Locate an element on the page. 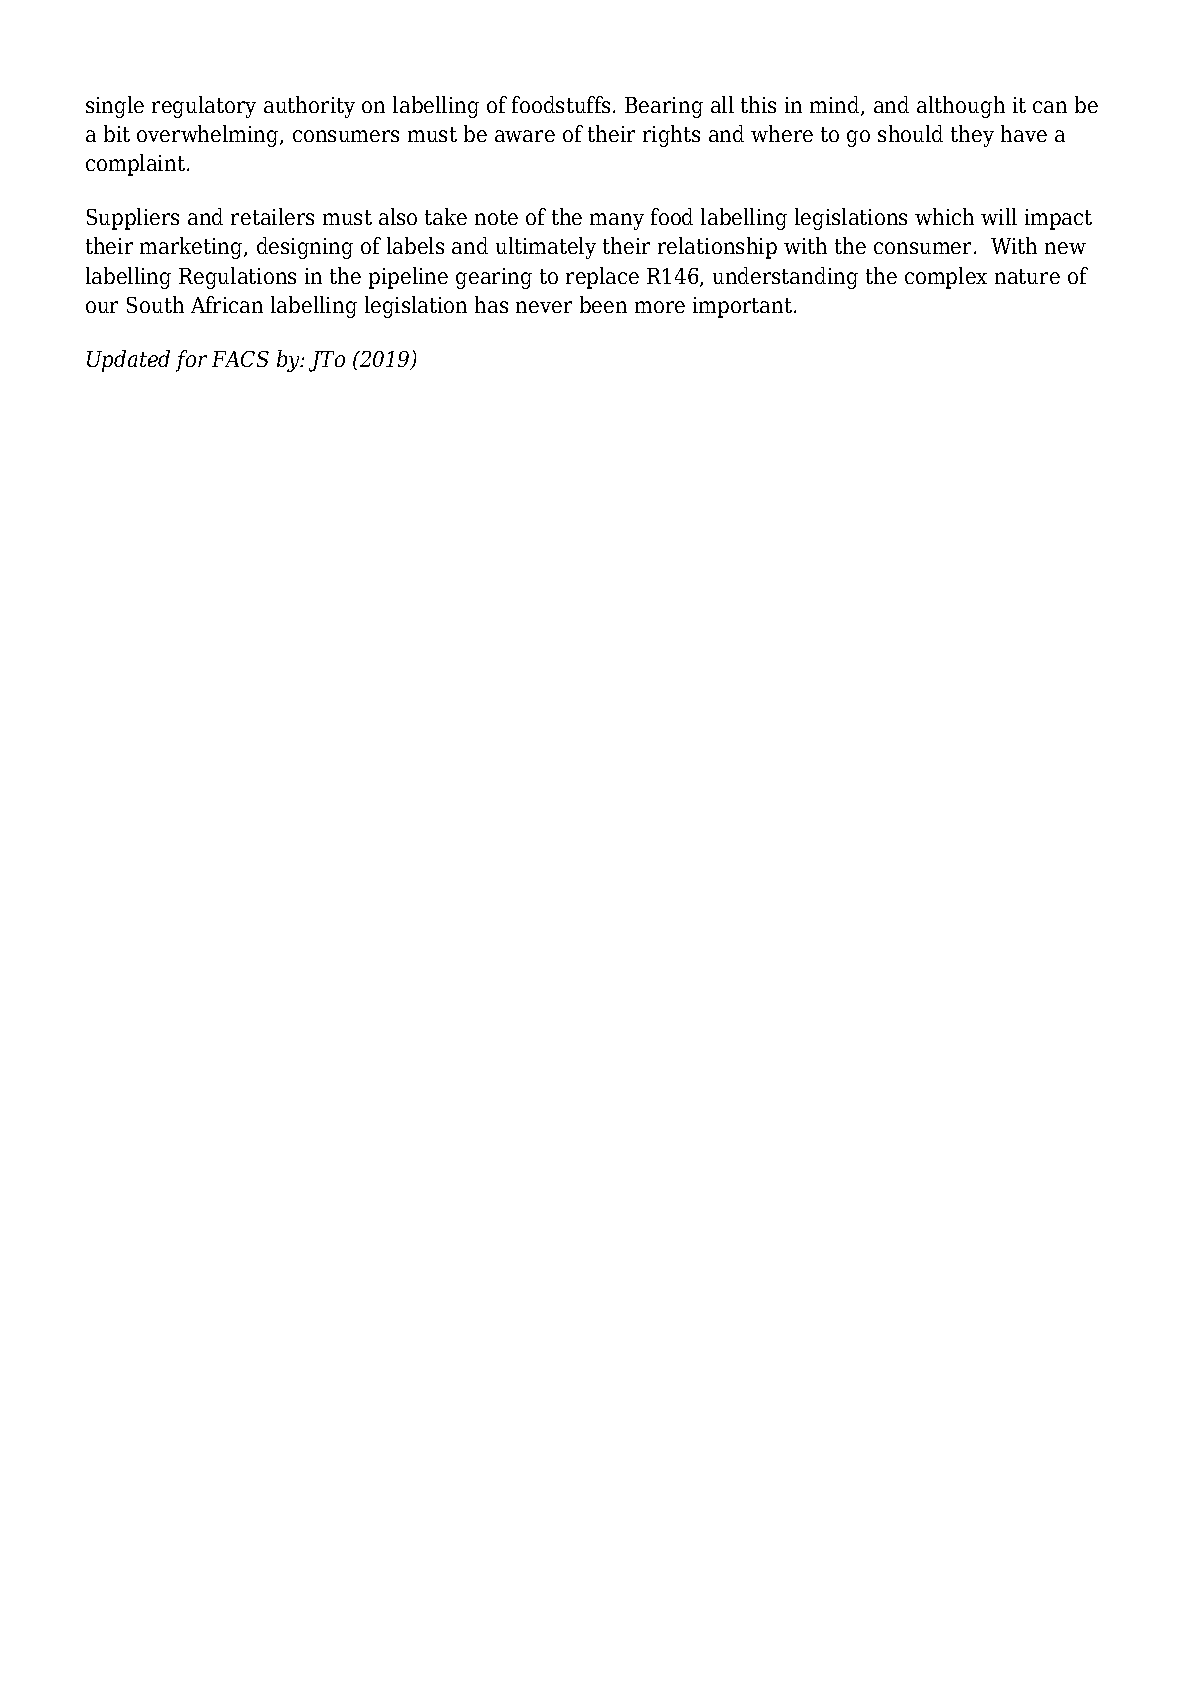 This page has height=1687, width=1193. African is located at coordinates (227, 304).
